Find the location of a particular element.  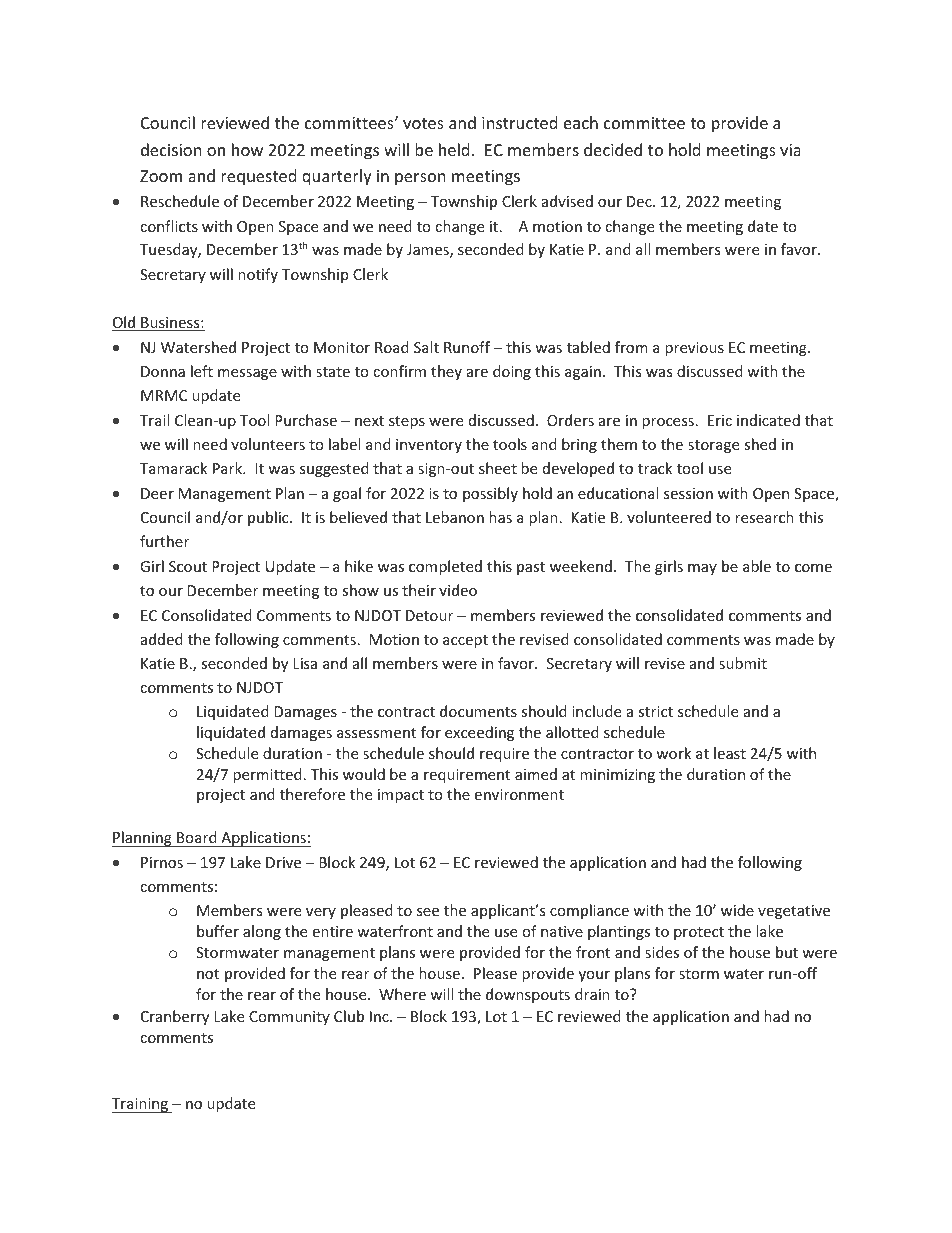

via is located at coordinates (790, 150).
